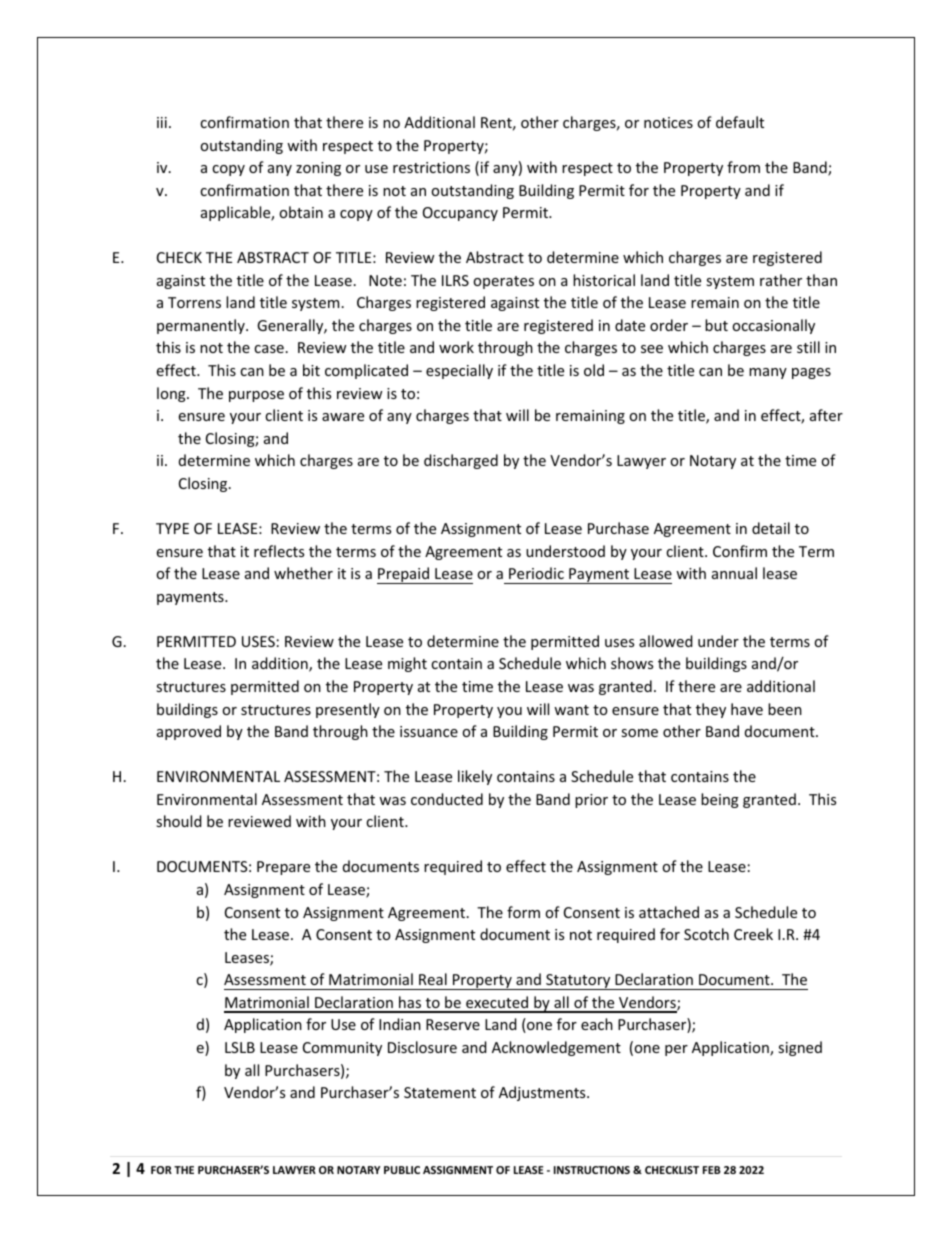 Image resolution: width=952 pixels, height=1233 pixels. What do you see at coordinates (543, 1093) in the image?
I see `Adjustments` at bounding box center [543, 1093].
